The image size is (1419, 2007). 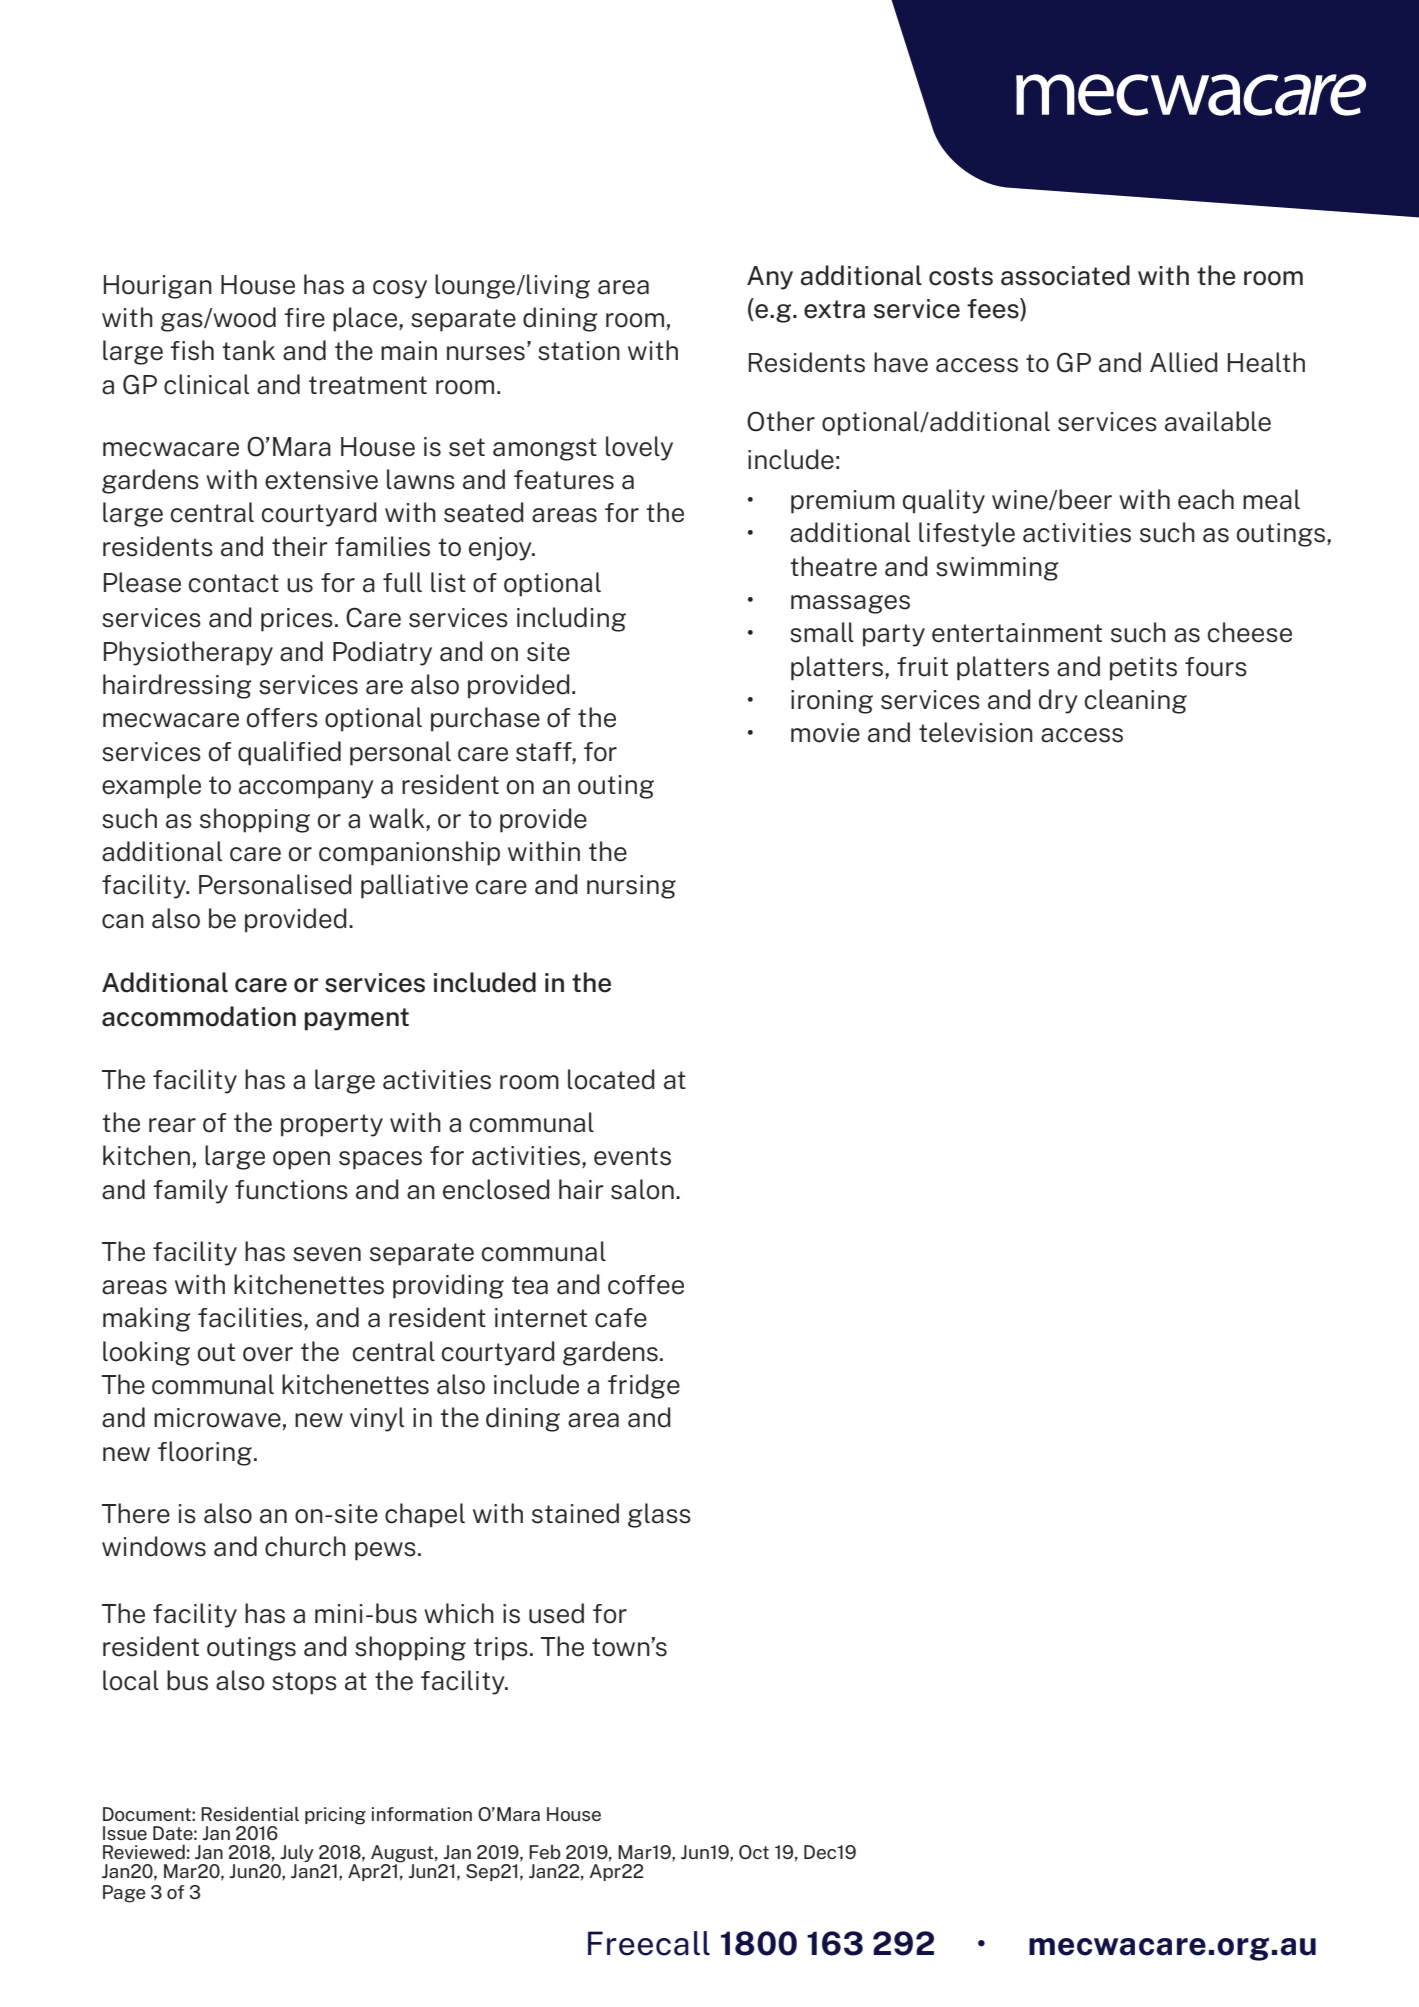 What do you see at coordinates (297, 1853) in the screenshot?
I see `July` at bounding box center [297, 1853].
